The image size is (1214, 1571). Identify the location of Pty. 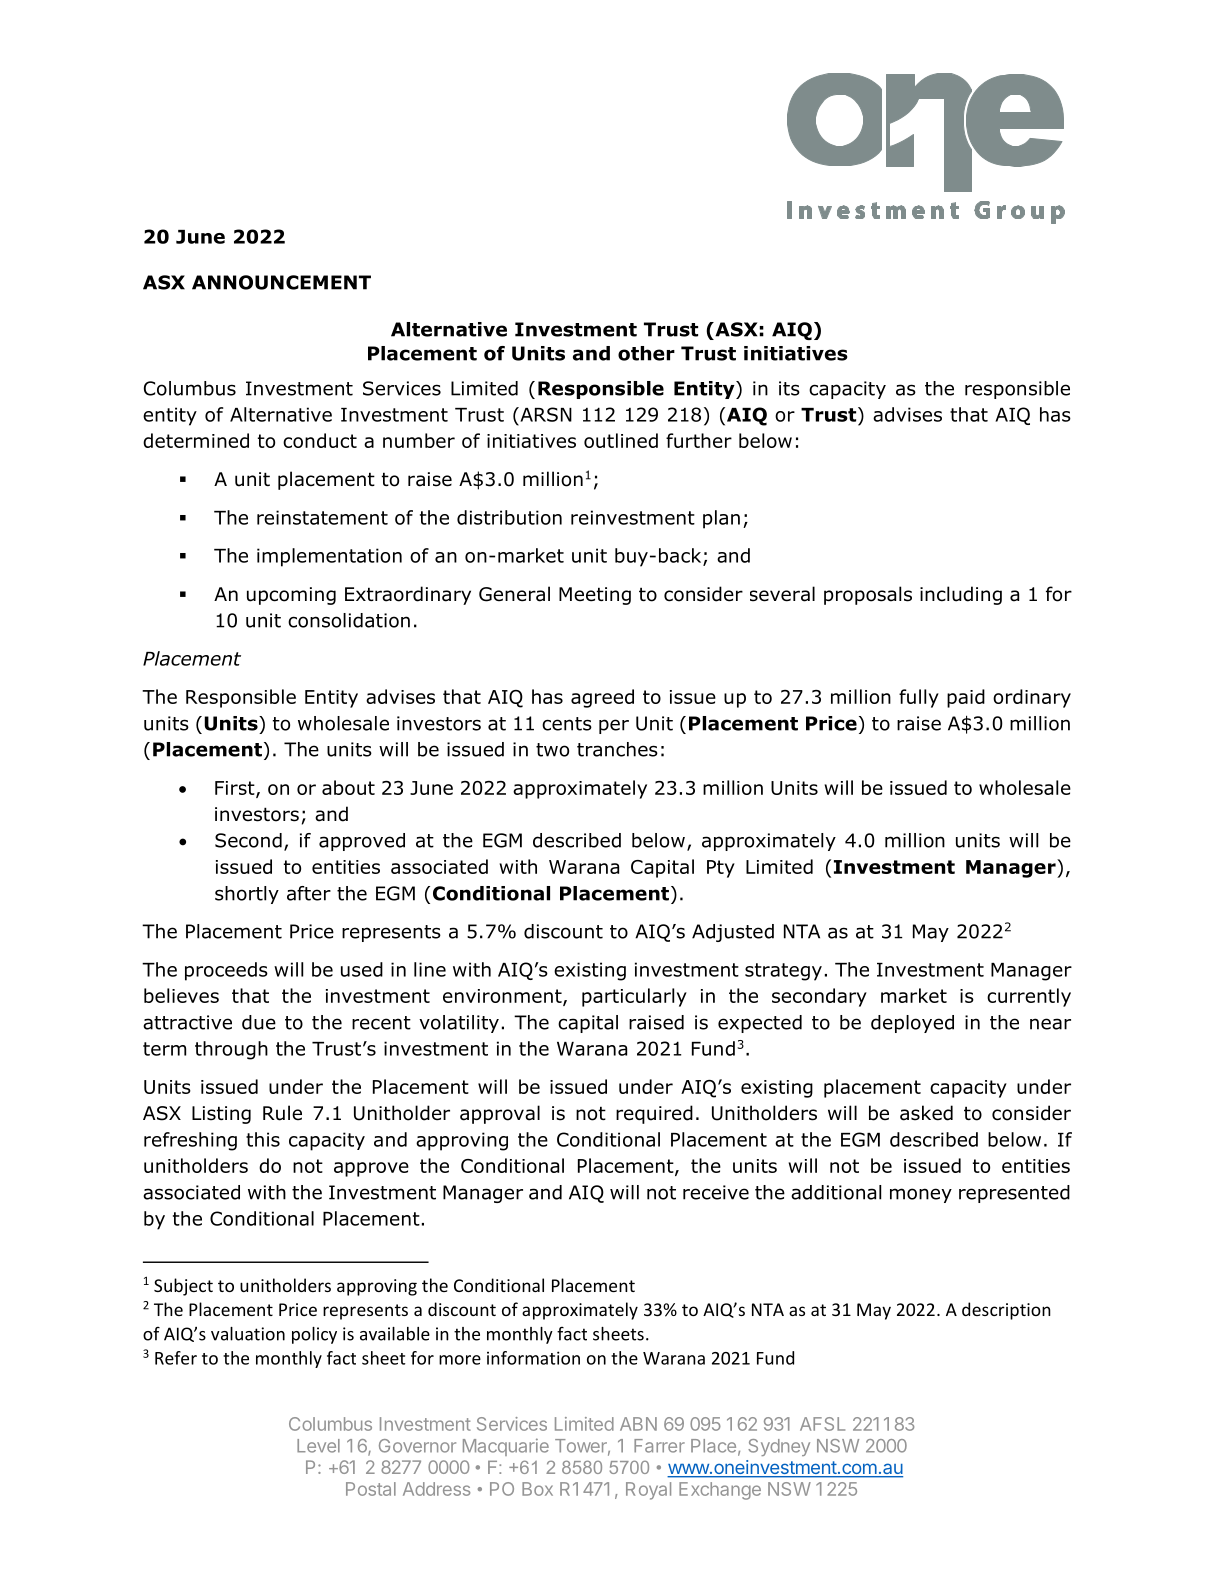
(721, 869).
